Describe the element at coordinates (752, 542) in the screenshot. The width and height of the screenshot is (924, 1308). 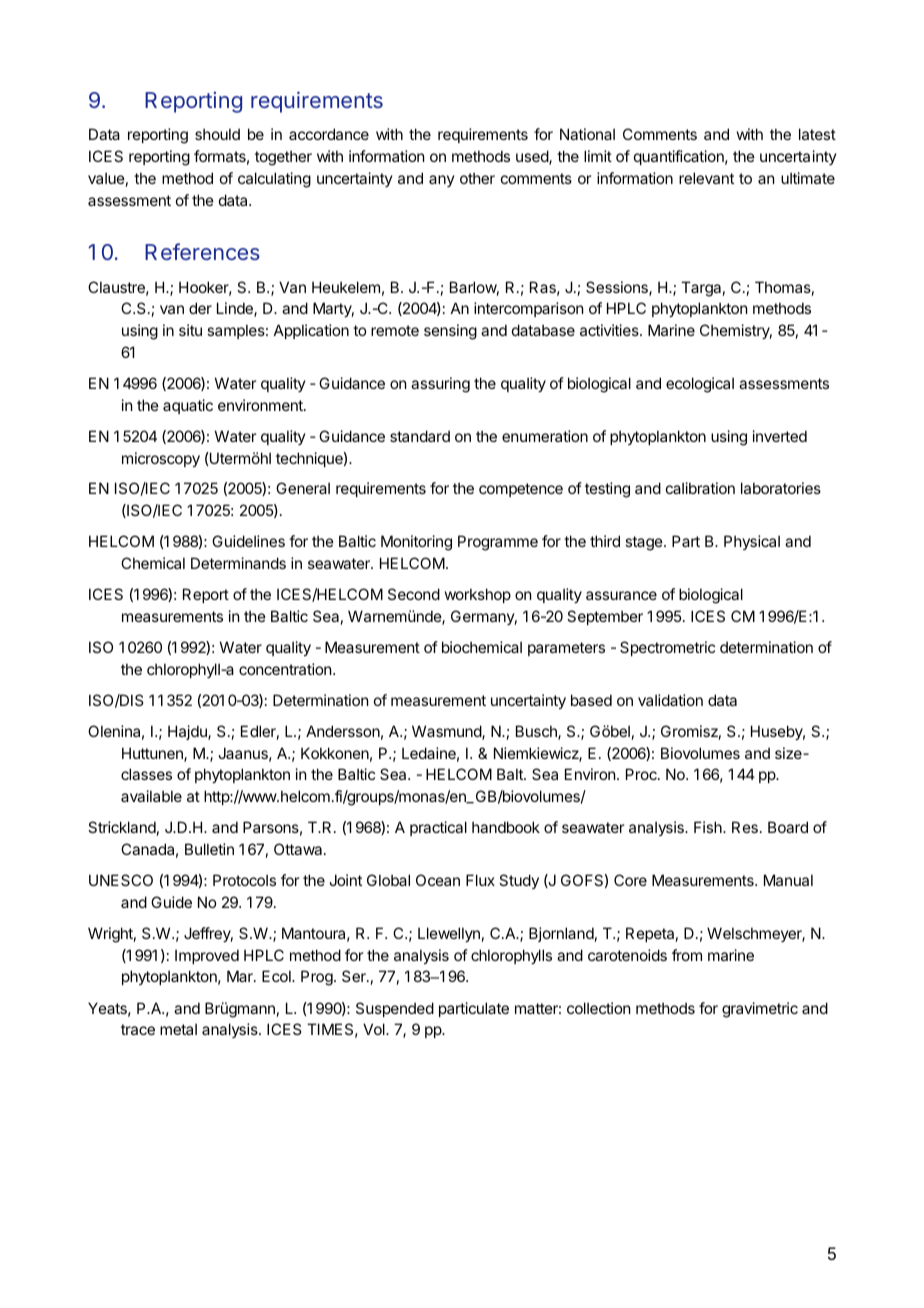
I see `Physical` at that location.
